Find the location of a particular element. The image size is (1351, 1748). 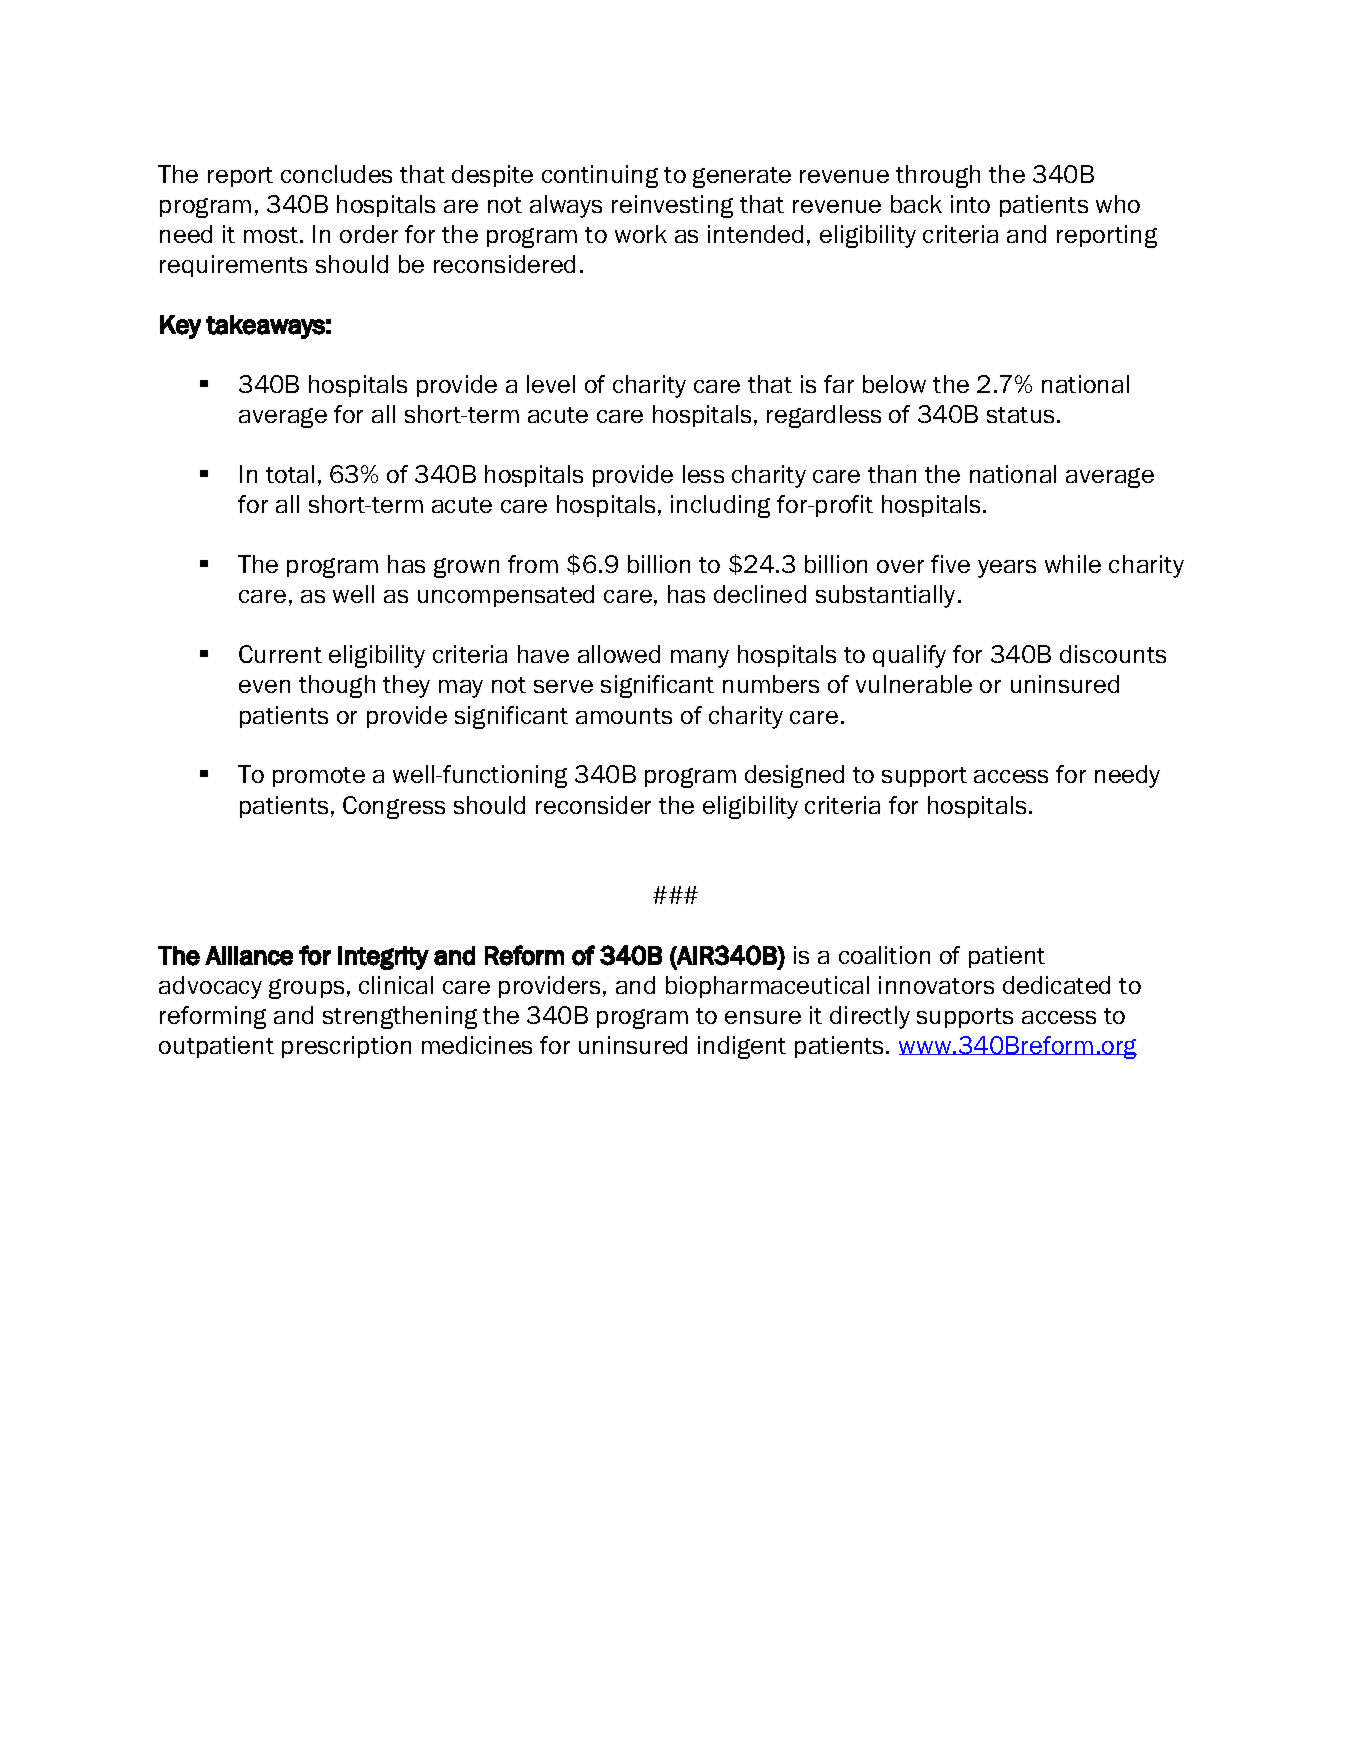

reinvesting is located at coordinates (672, 206).
